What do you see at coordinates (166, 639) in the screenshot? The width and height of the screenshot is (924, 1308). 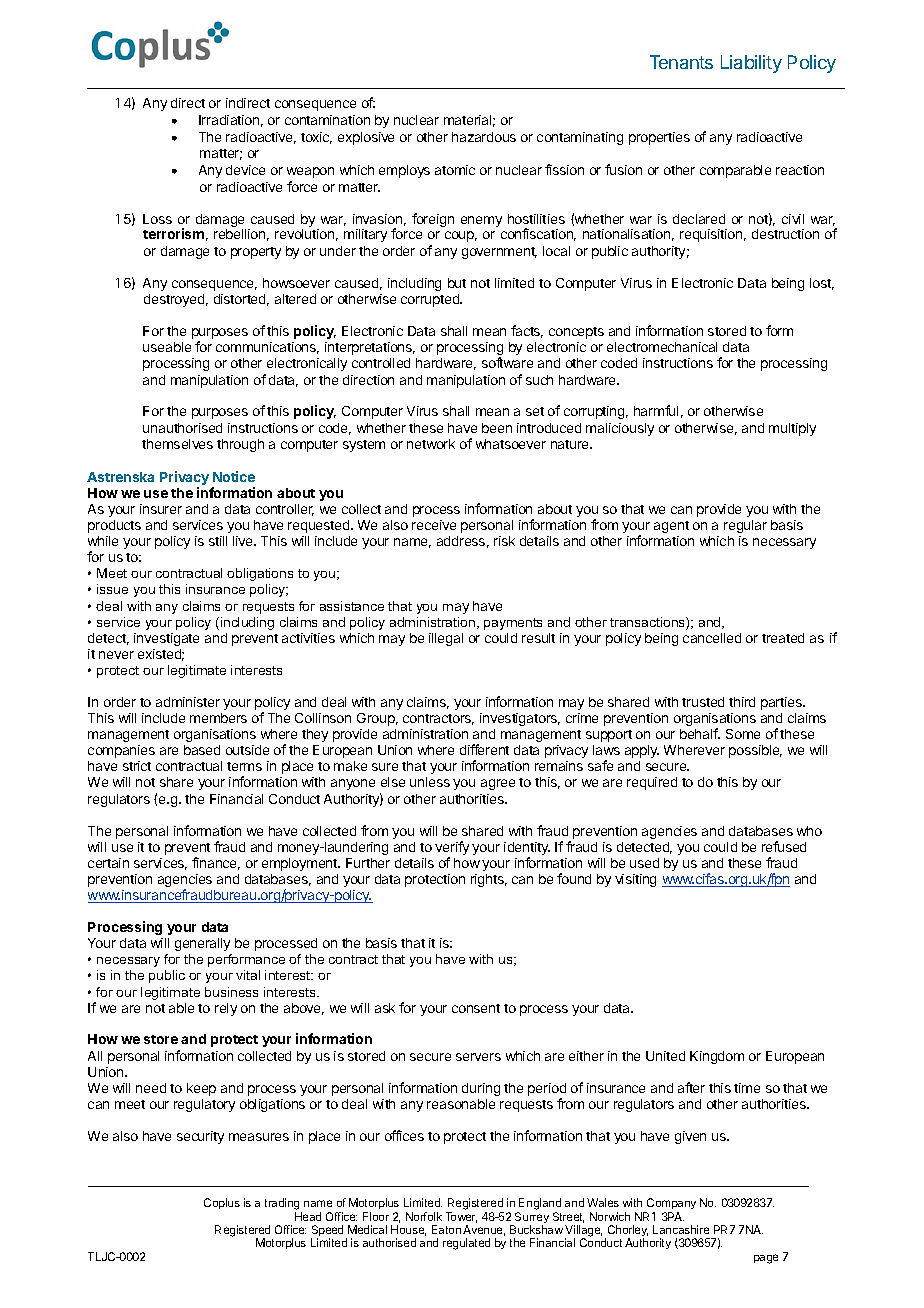 I see `investigate` at bounding box center [166, 639].
